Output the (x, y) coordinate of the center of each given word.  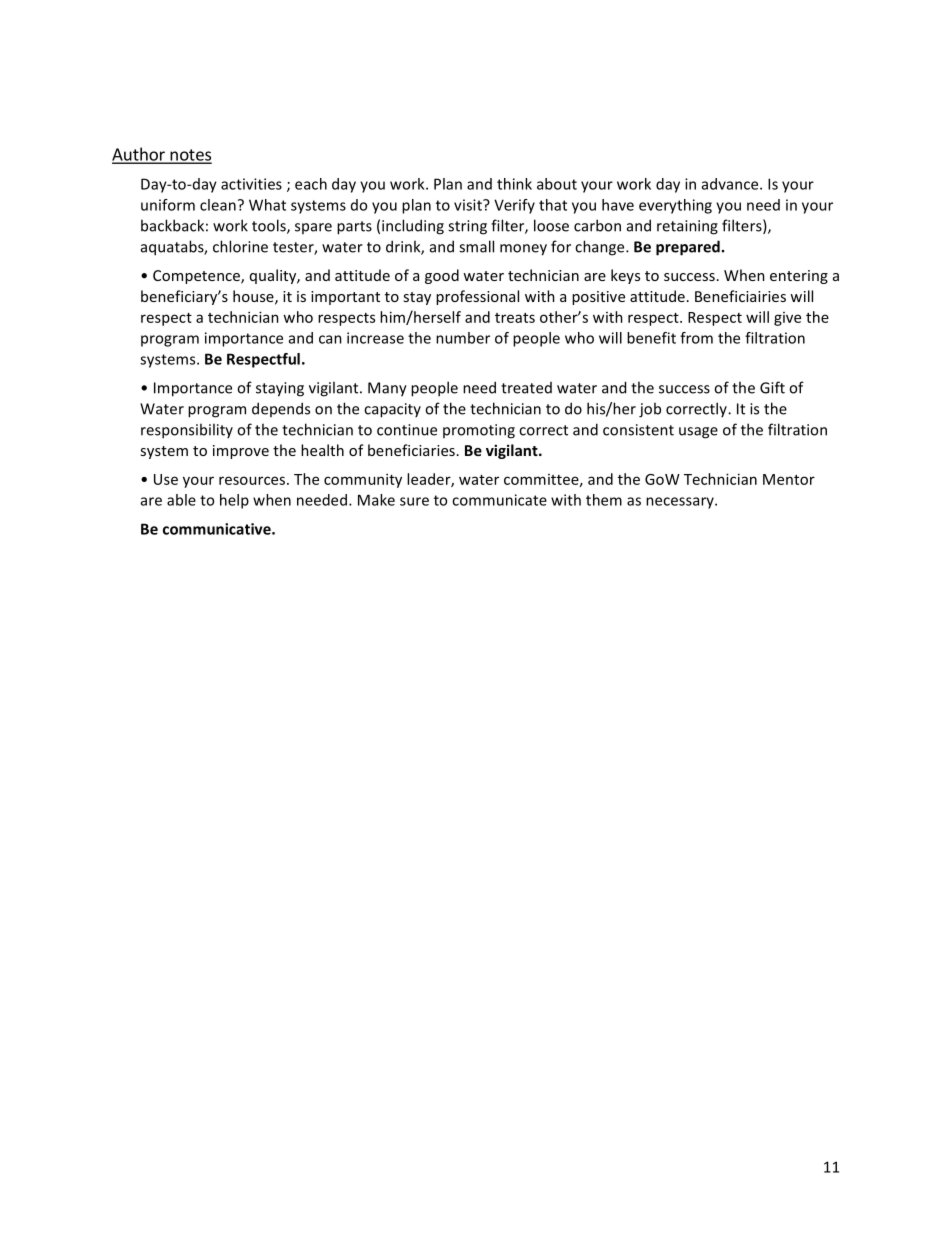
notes (190, 156)
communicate (499, 500)
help (234, 501)
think (514, 184)
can (330, 339)
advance (731, 184)
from (696, 338)
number (463, 338)
